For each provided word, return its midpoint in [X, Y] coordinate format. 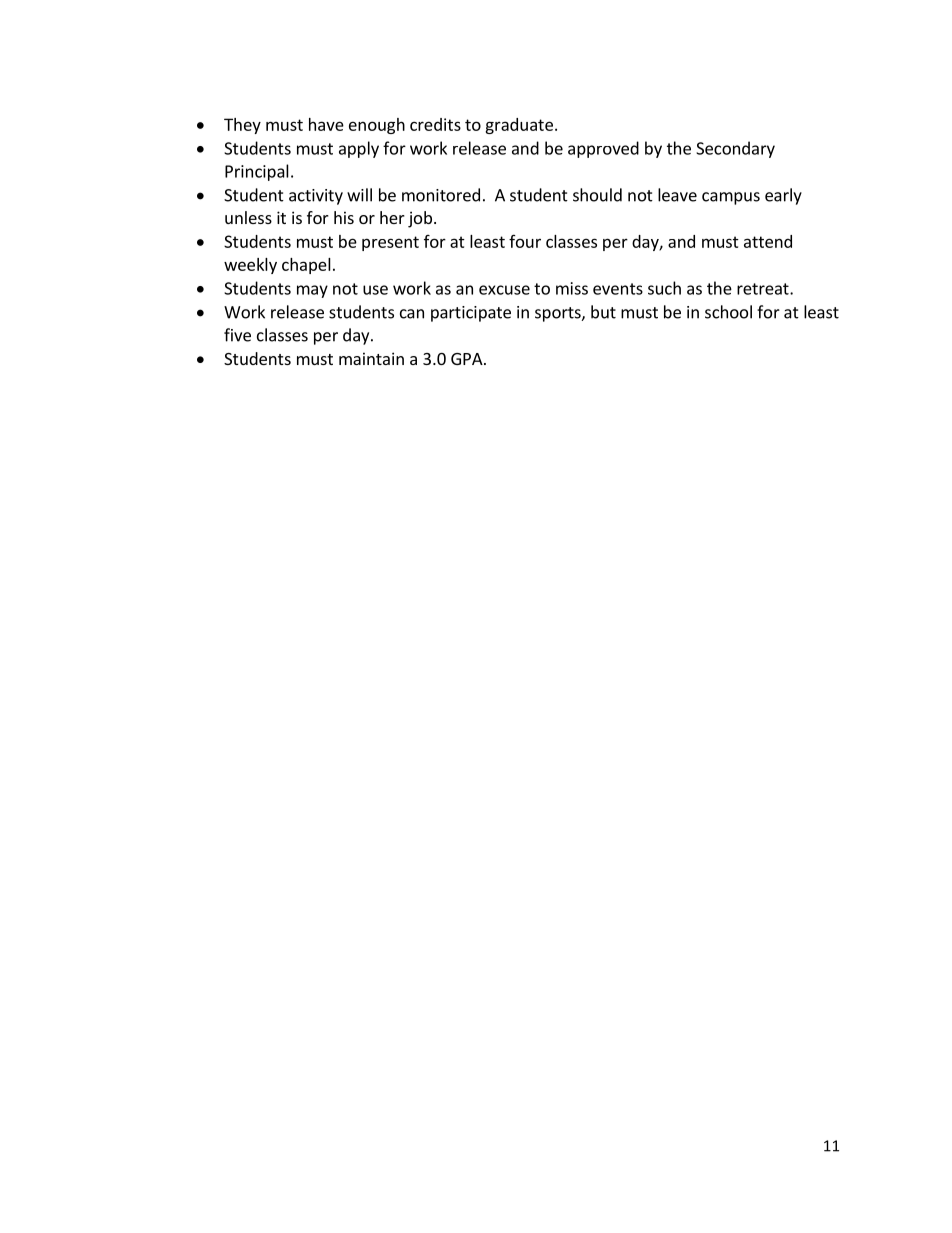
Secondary [735, 149]
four [525, 241]
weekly [250, 266]
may [312, 291]
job [420, 219]
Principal [257, 172]
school [728, 312]
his [344, 217]
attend [768, 241]
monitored [441, 195]
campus [731, 198]
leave [677, 195]
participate [471, 314]
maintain [371, 358]
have [326, 124]
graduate [519, 126]
